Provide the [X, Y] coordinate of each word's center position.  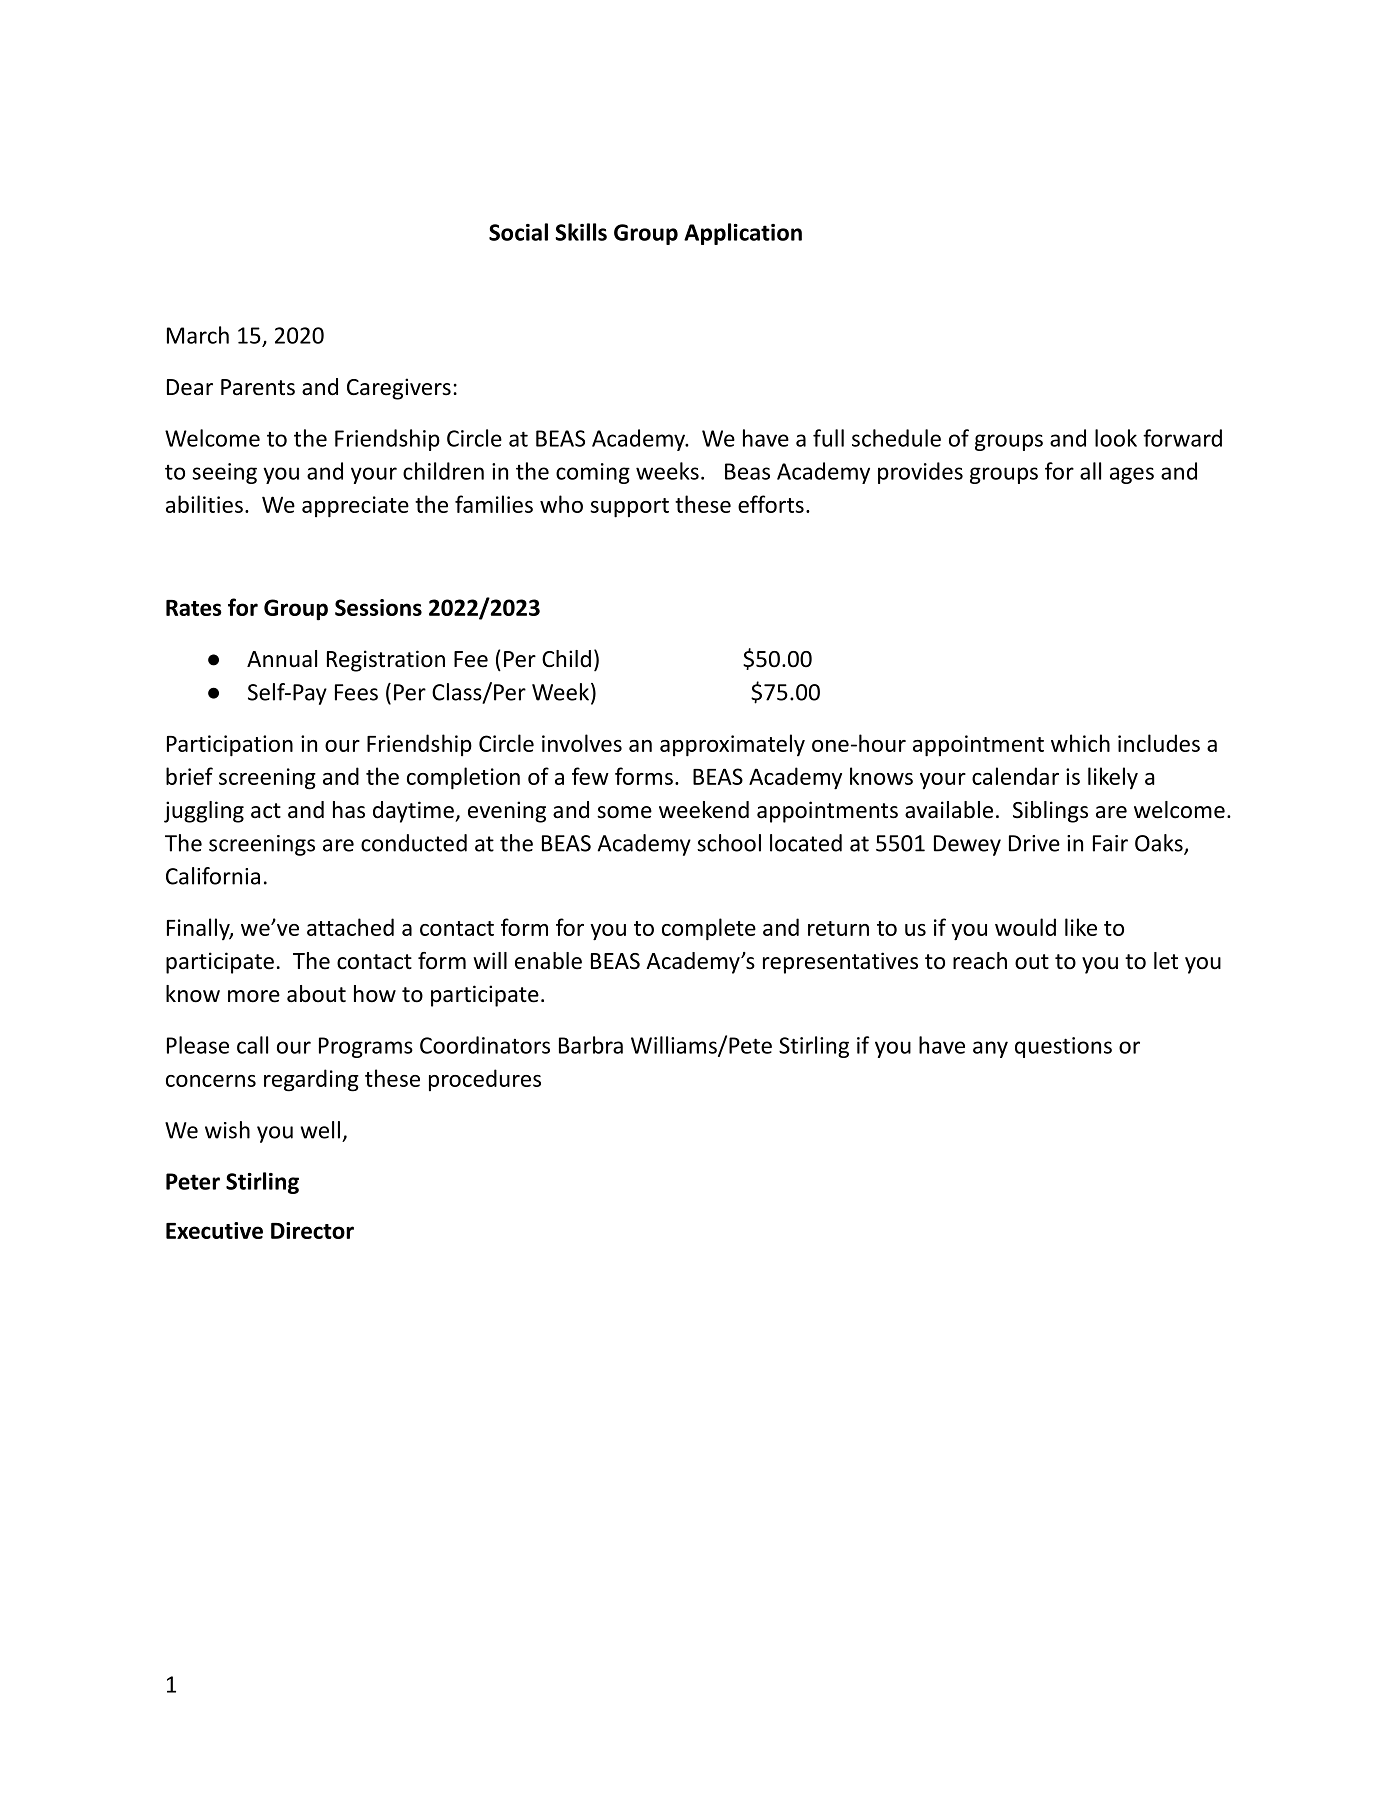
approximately [732, 745]
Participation [230, 746]
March [198, 335]
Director [312, 1230]
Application [743, 234]
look [1116, 438]
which [1080, 743]
